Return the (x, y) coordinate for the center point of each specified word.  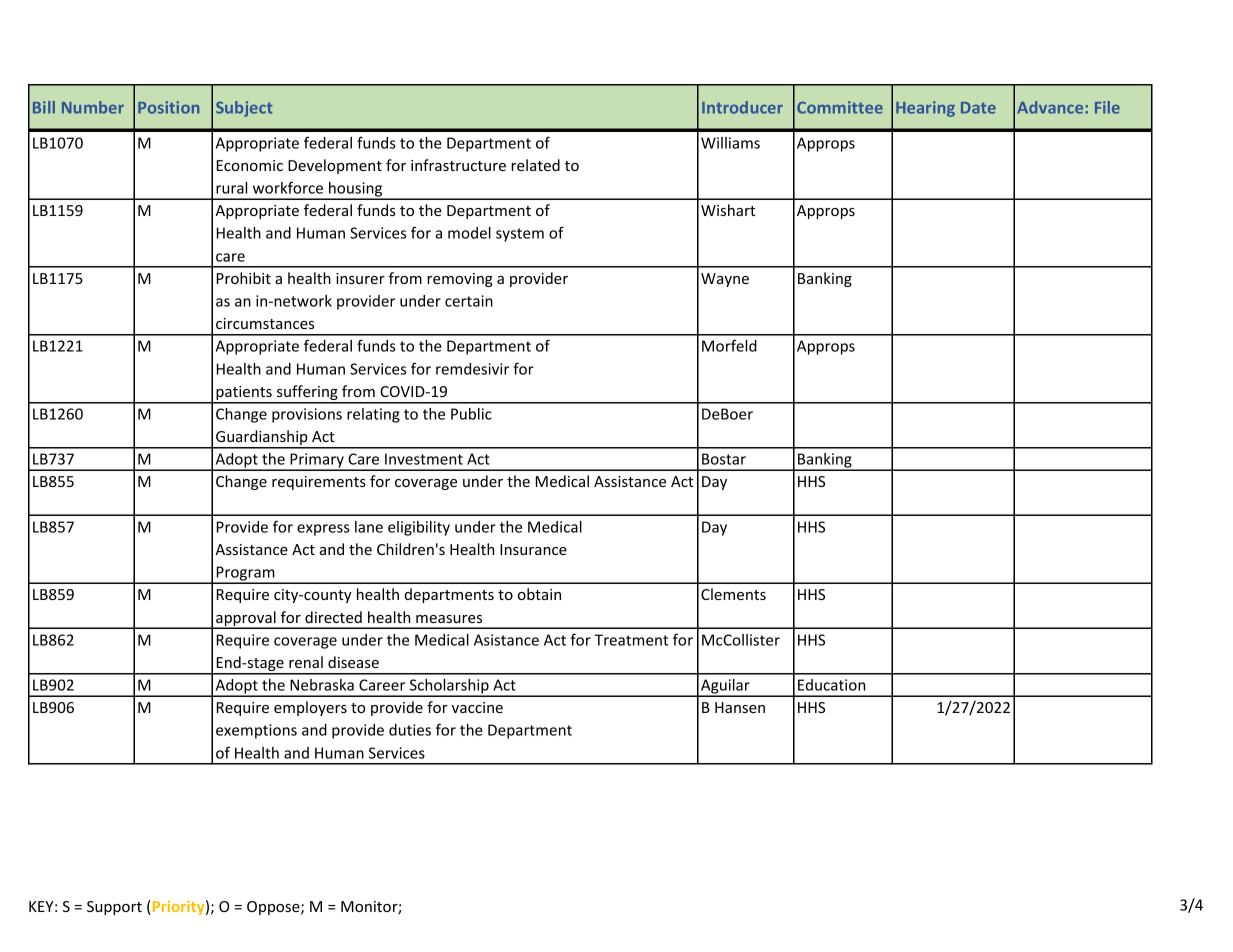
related (535, 165)
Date (978, 108)
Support (114, 908)
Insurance (533, 549)
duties (410, 730)
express (323, 530)
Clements (733, 594)
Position (168, 107)
